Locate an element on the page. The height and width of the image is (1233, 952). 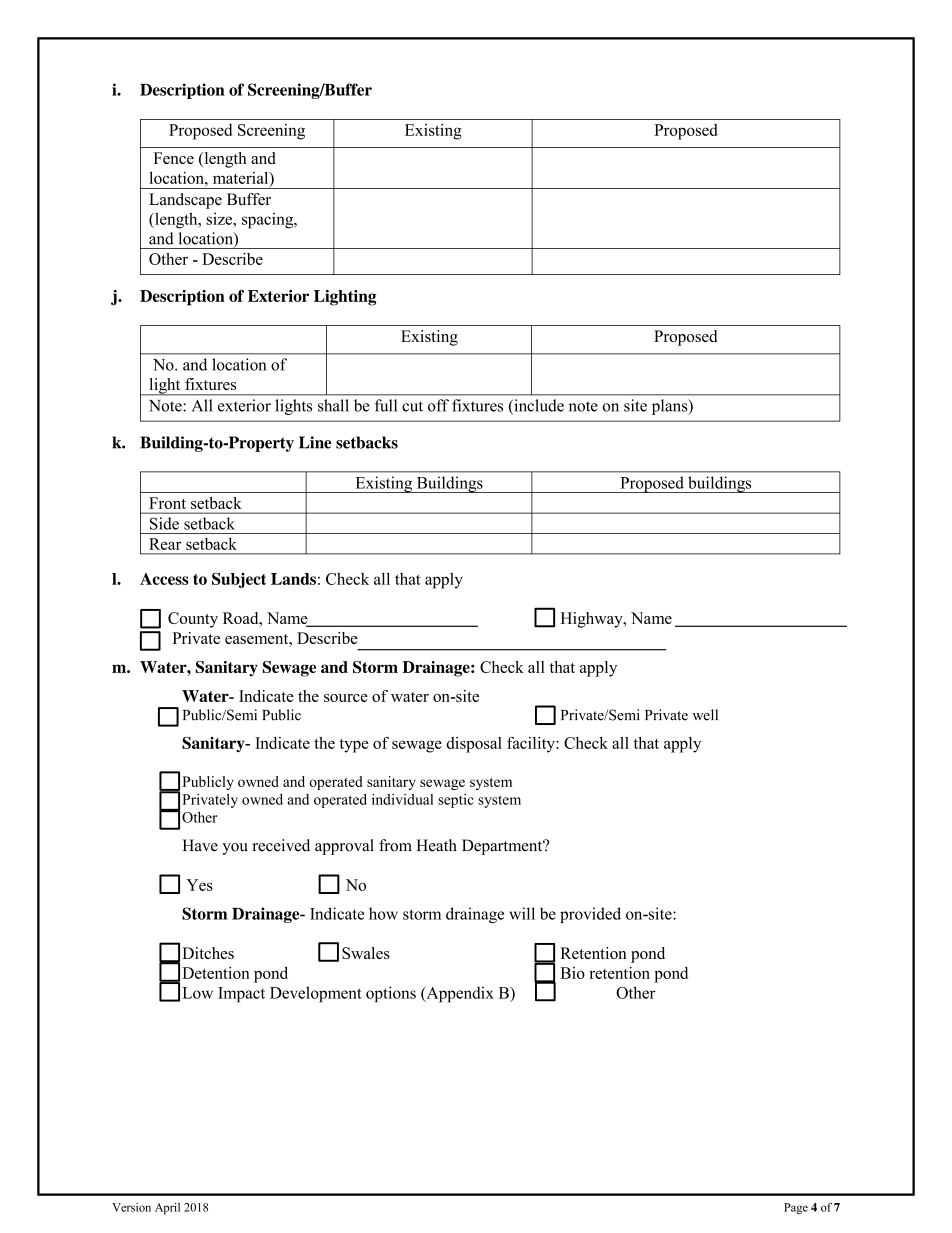
Ditches is located at coordinates (208, 953).
